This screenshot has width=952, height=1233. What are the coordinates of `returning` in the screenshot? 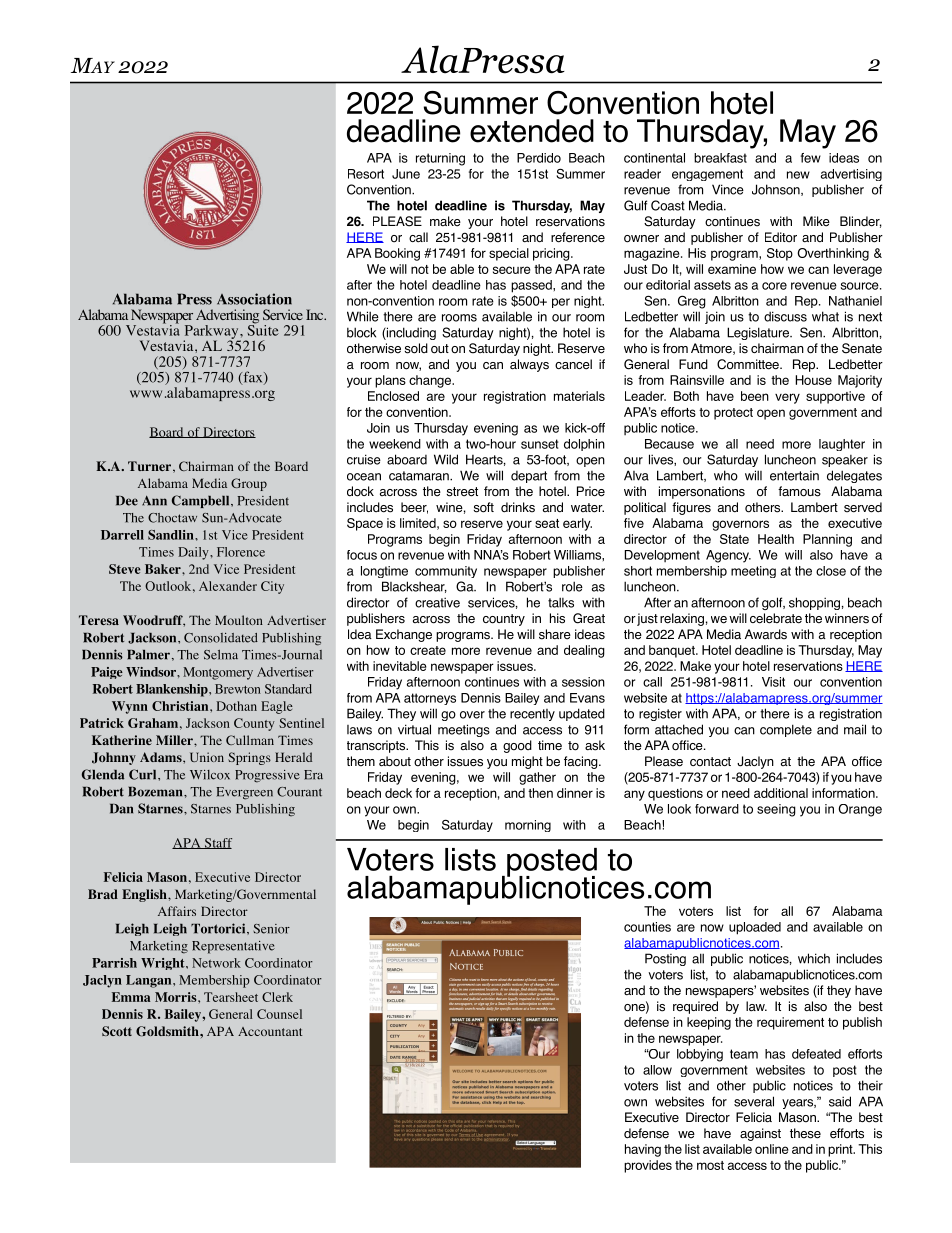 It's located at (440, 159).
